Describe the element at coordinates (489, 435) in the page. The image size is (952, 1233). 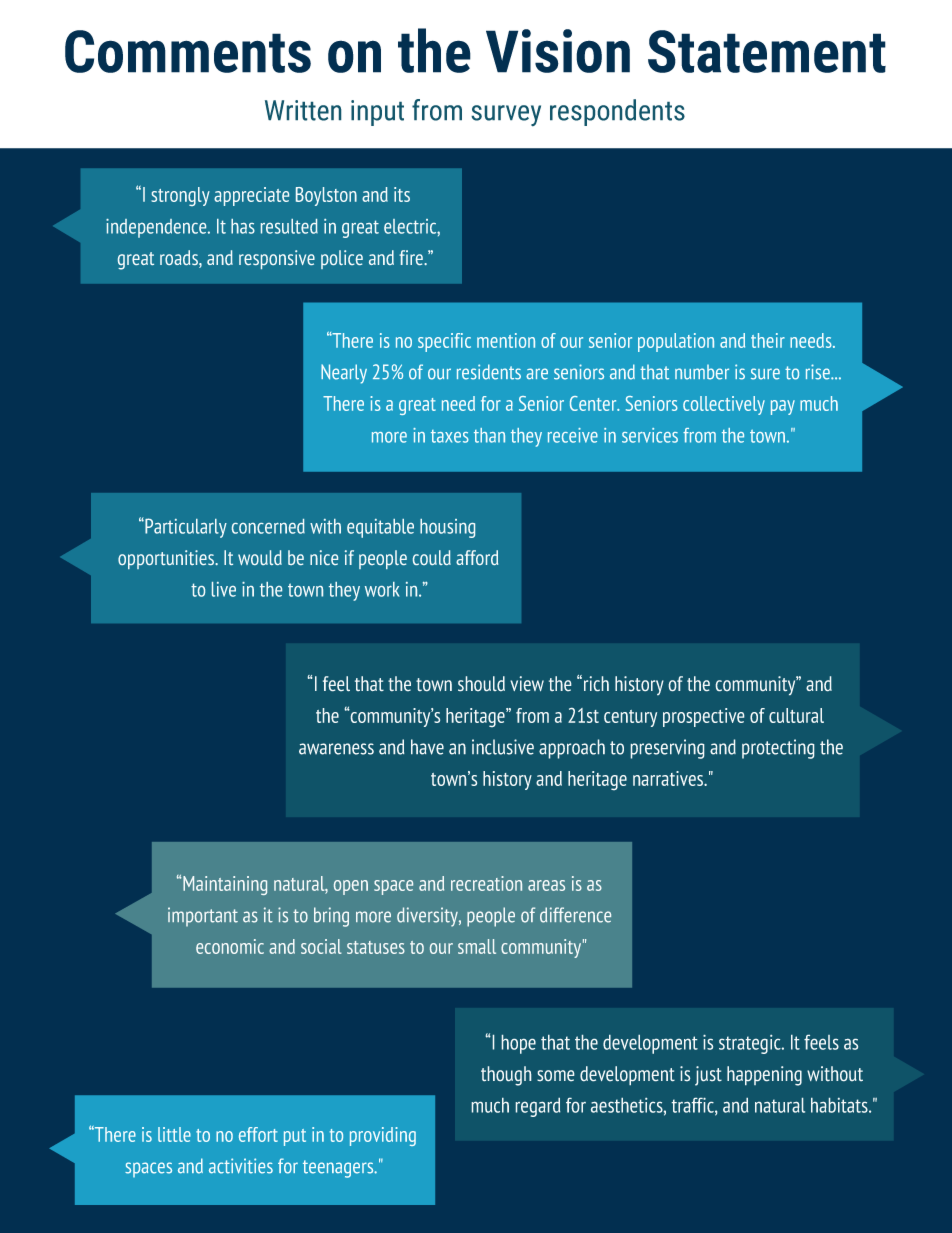
I see `than` at that location.
